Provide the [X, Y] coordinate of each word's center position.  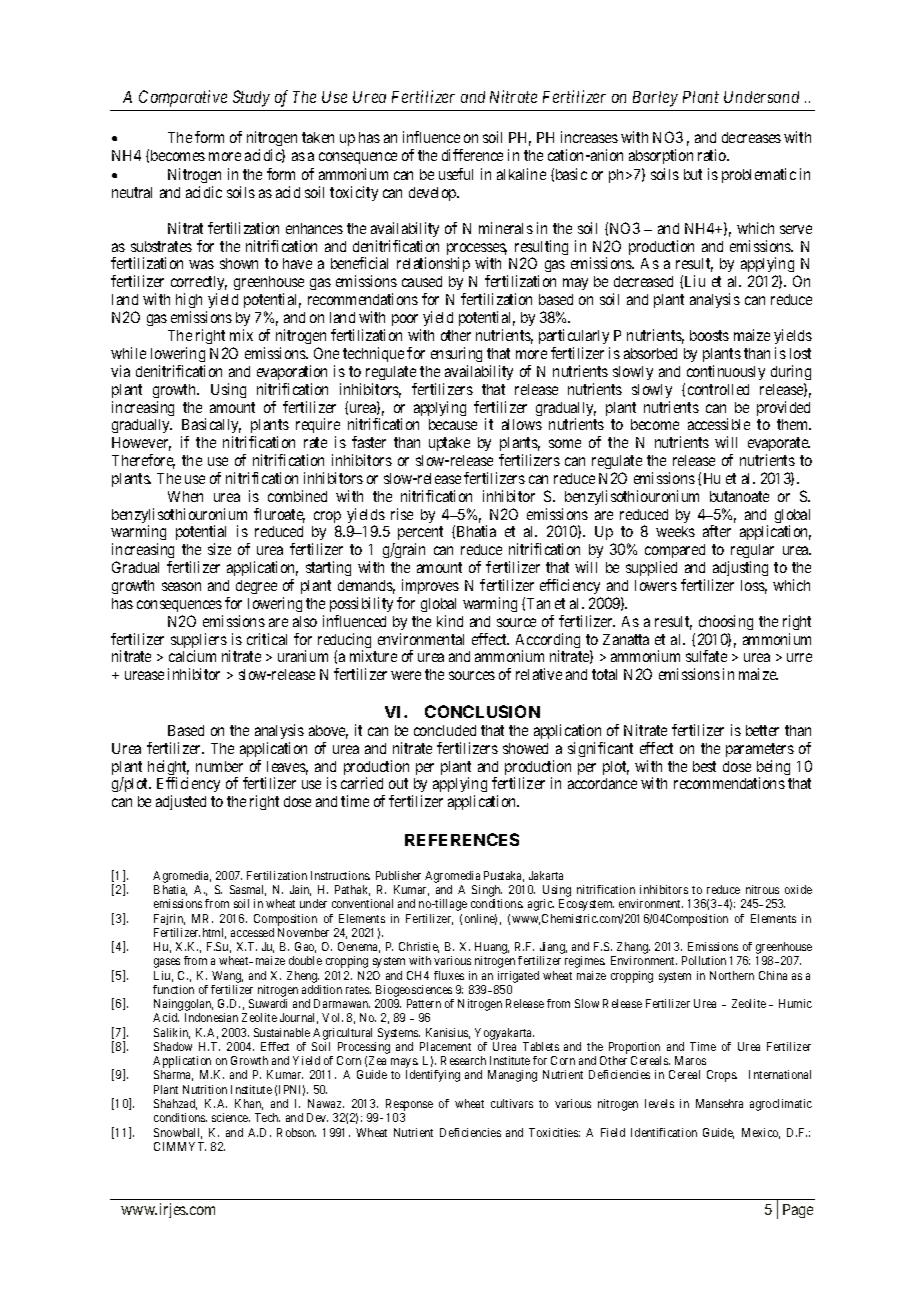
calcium [192, 656]
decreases [751, 137]
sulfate [706, 656]
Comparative [183, 98]
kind [450, 621]
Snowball [178, 1133]
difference [472, 155]
